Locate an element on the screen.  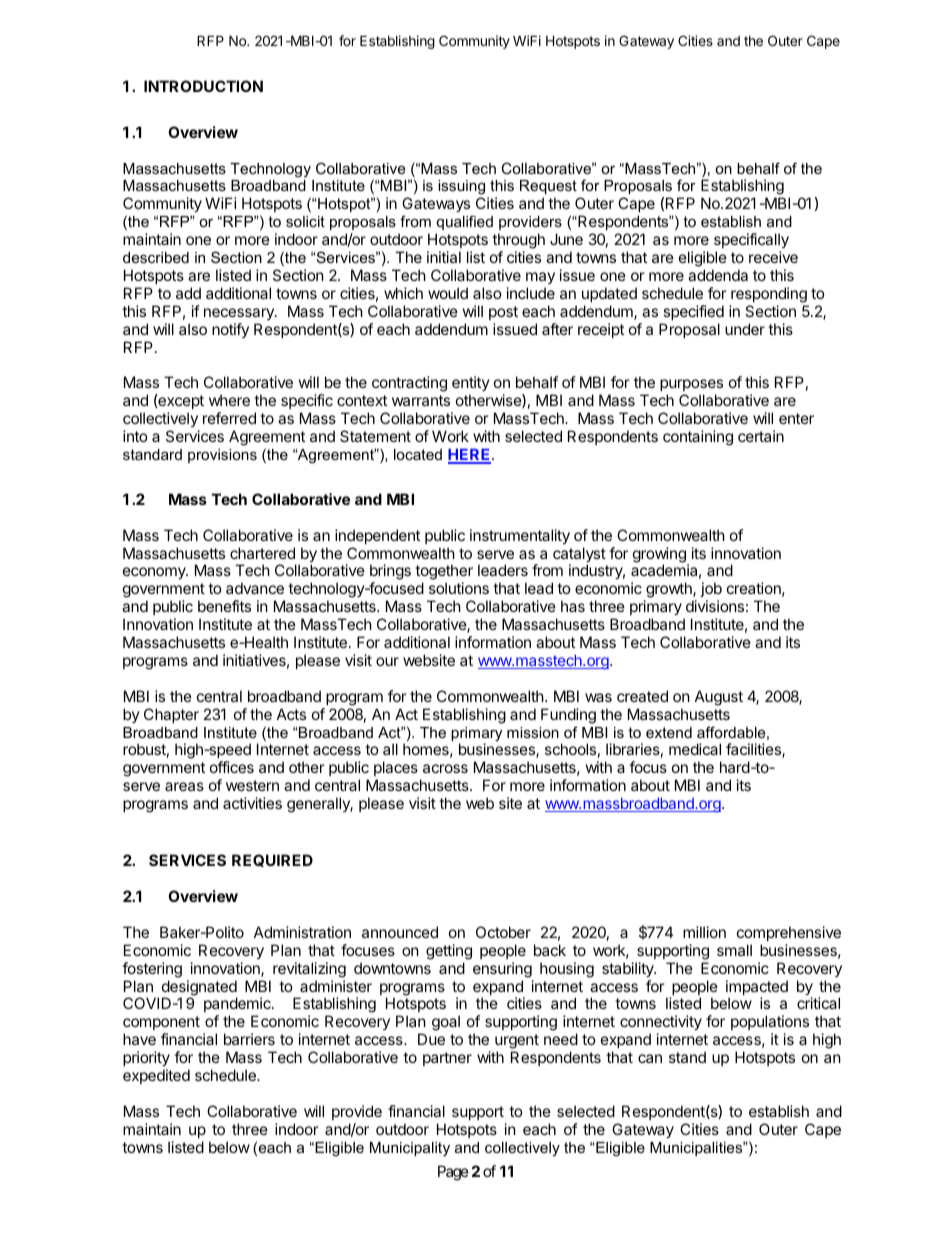
benefits is located at coordinates (224, 606).
